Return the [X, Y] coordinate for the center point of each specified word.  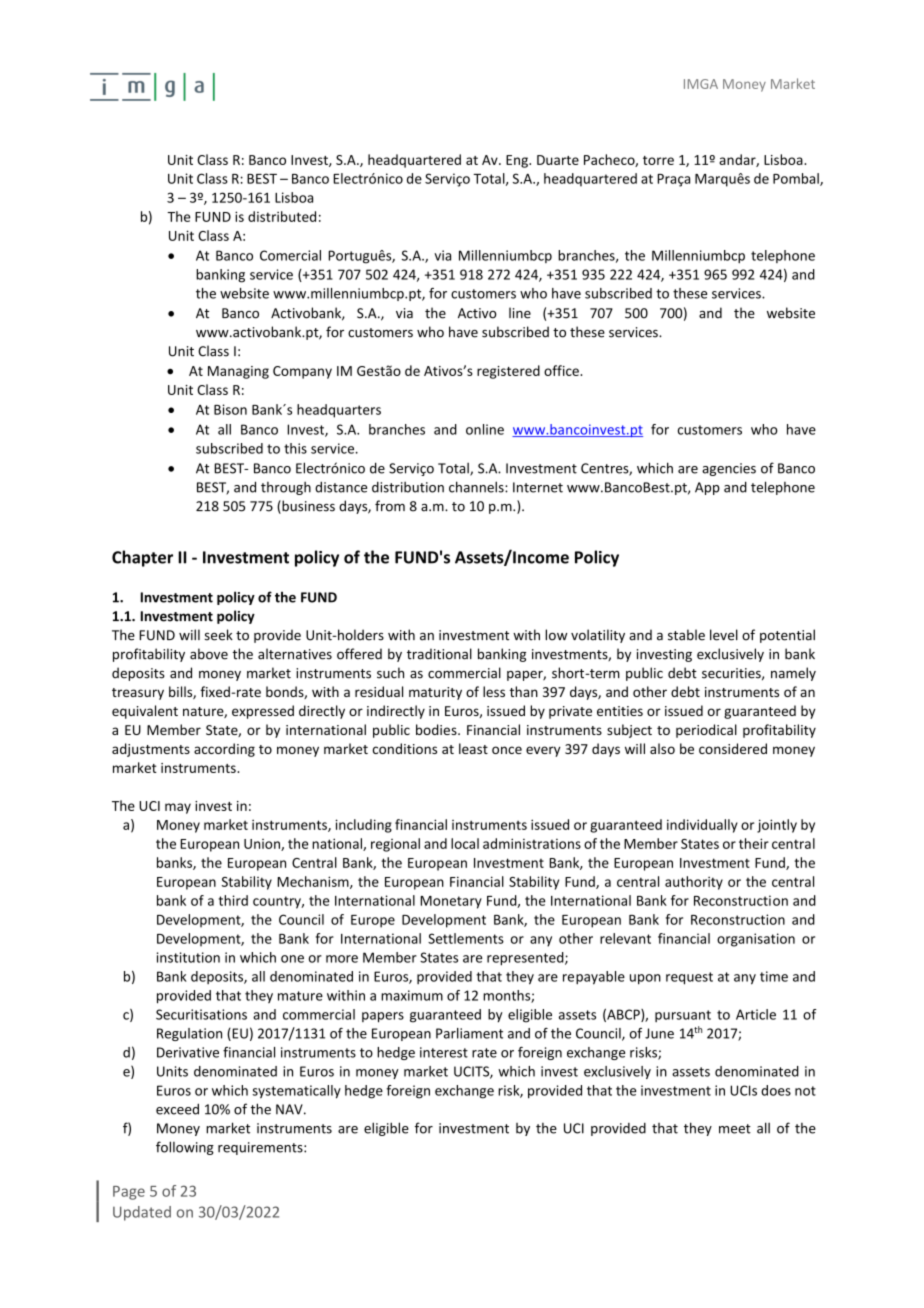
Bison [230, 409]
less [494, 691]
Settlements [466, 938]
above [209, 654]
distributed [282, 216]
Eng [518, 161]
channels [477, 487]
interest [444, 1052]
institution [188, 957]
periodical [706, 731]
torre [658, 160]
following [185, 1148]
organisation [756, 940]
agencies [729, 469]
